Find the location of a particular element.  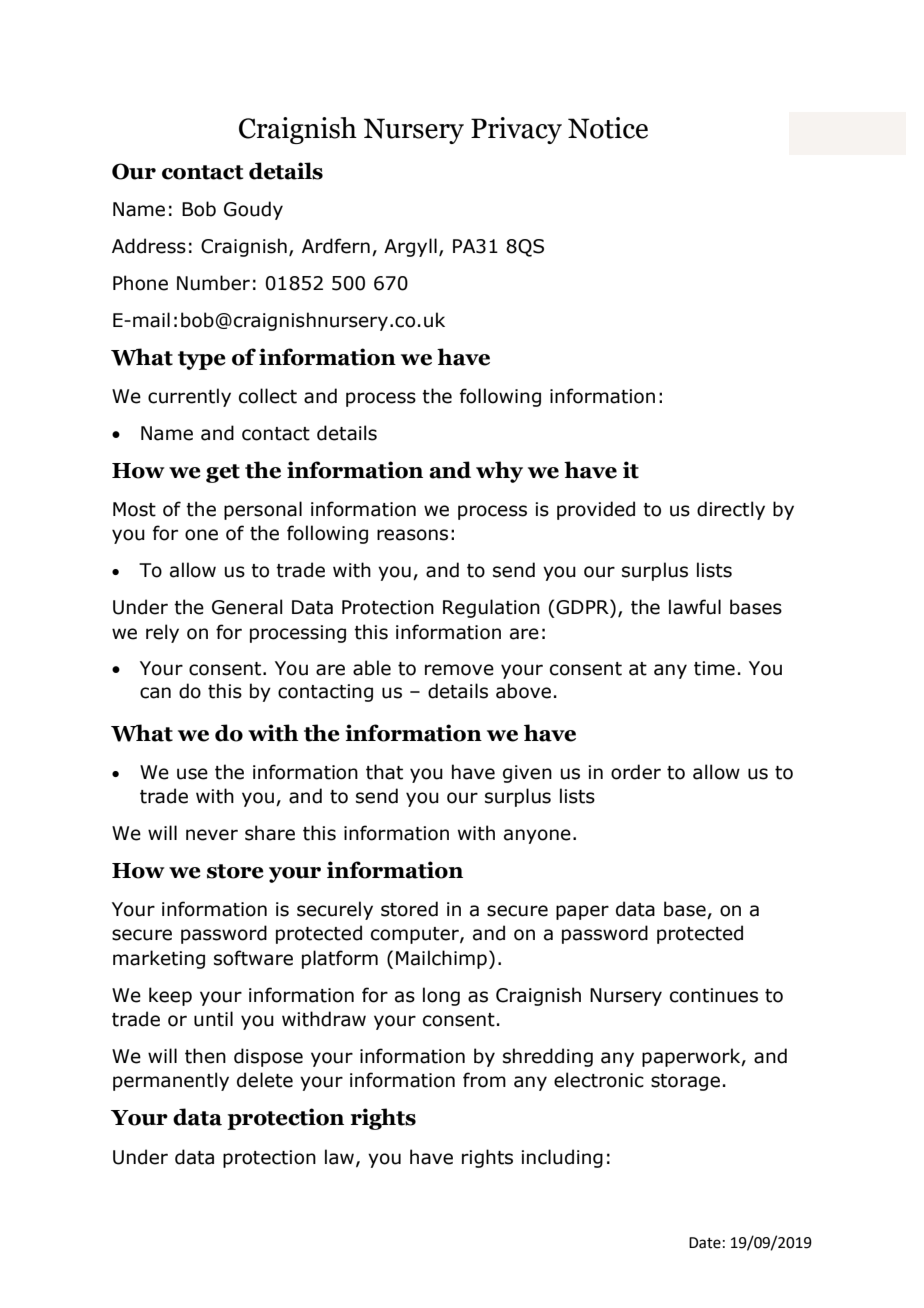

permanently is located at coordinates (171, 1081).
